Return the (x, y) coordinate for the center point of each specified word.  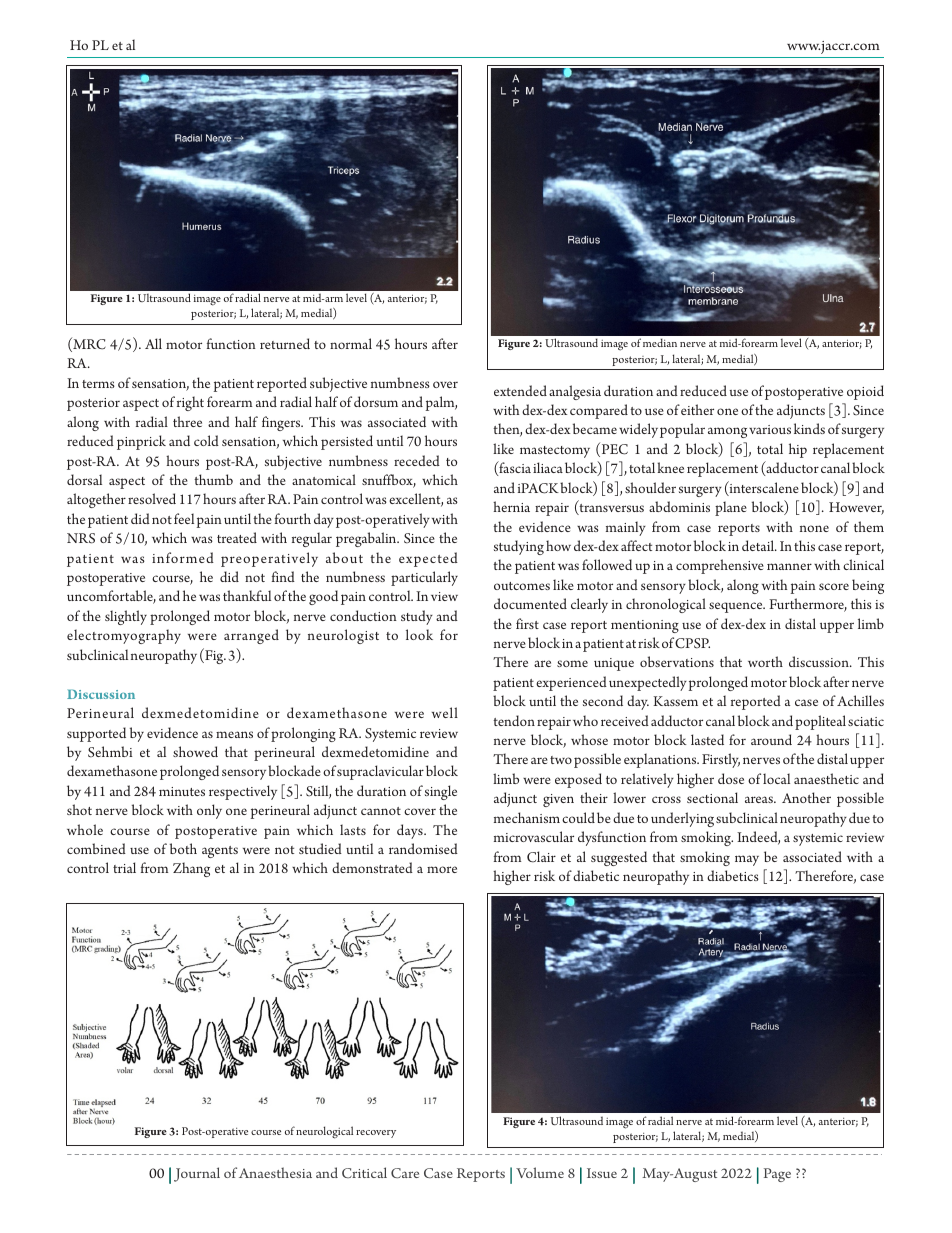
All (153, 343)
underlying (682, 819)
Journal (197, 1174)
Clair (541, 857)
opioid (865, 392)
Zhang (191, 869)
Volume (540, 1172)
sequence (737, 607)
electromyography (124, 636)
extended (520, 390)
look (419, 634)
